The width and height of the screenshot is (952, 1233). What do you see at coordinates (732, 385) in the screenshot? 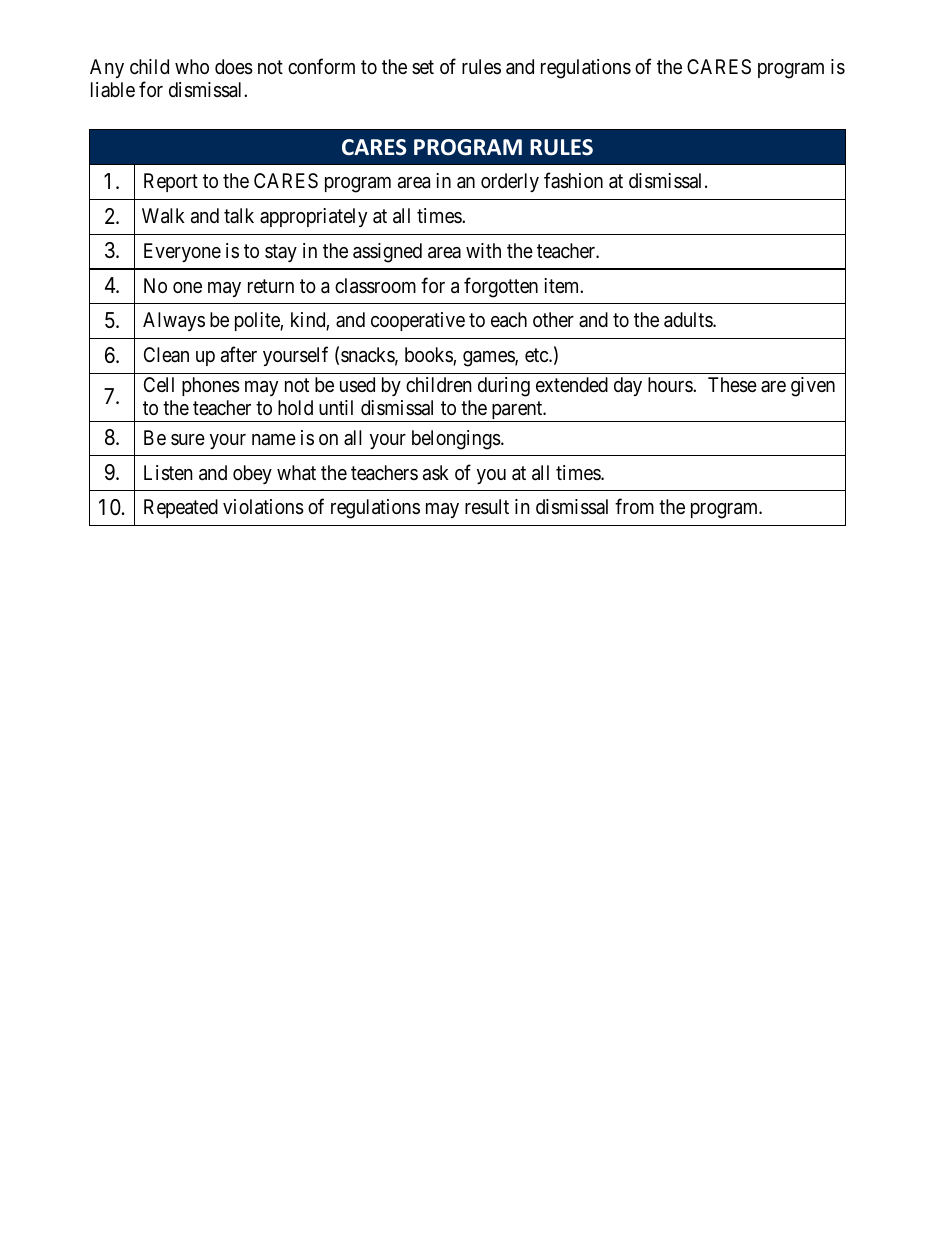
I see `These` at bounding box center [732, 385].
